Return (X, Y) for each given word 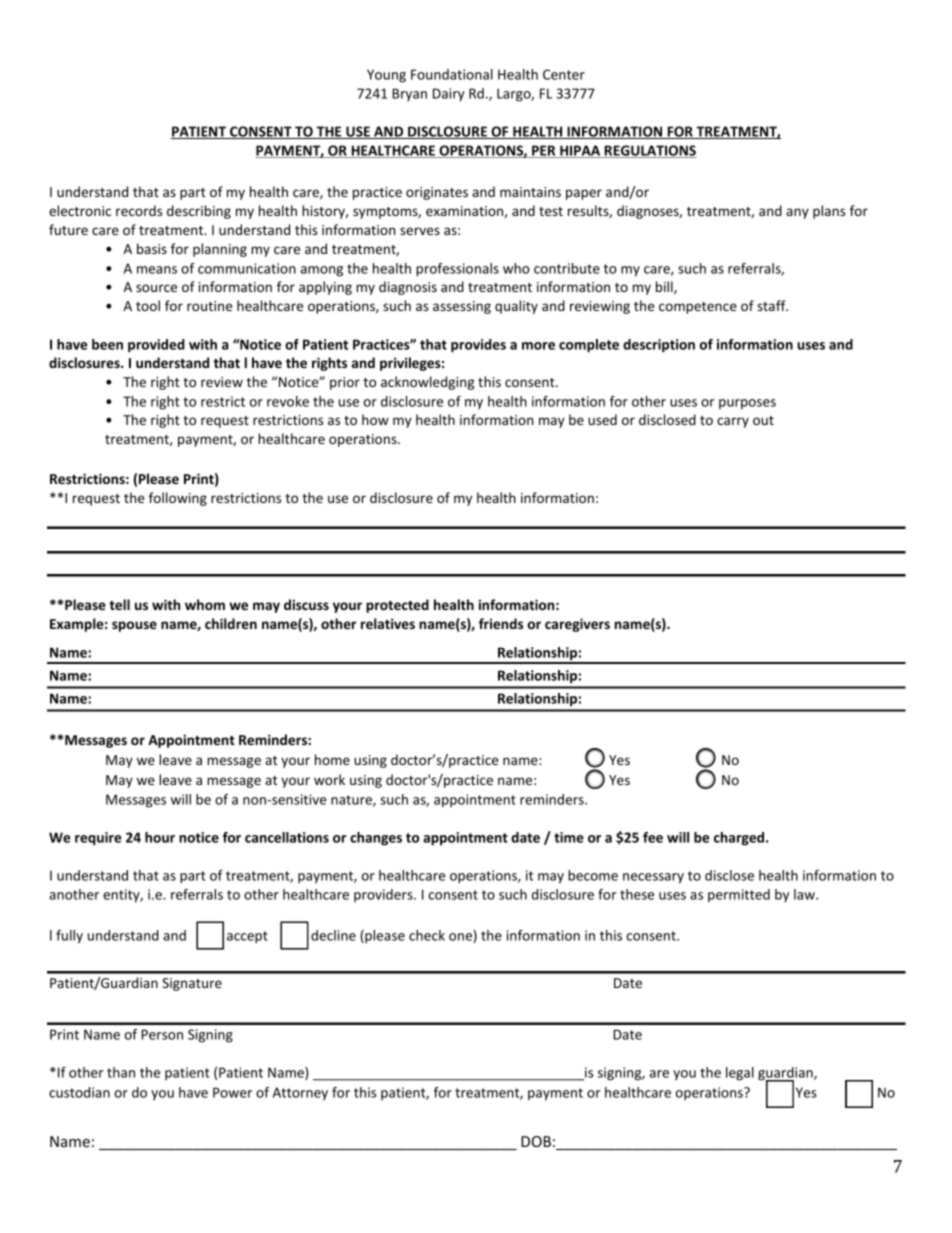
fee (653, 837)
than (121, 1072)
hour (160, 837)
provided (156, 346)
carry (733, 422)
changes (376, 839)
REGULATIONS (649, 151)
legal (740, 1074)
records (139, 210)
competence (698, 308)
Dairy (449, 95)
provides (478, 346)
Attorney (300, 1093)
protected (397, 606)
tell (119, 604)
